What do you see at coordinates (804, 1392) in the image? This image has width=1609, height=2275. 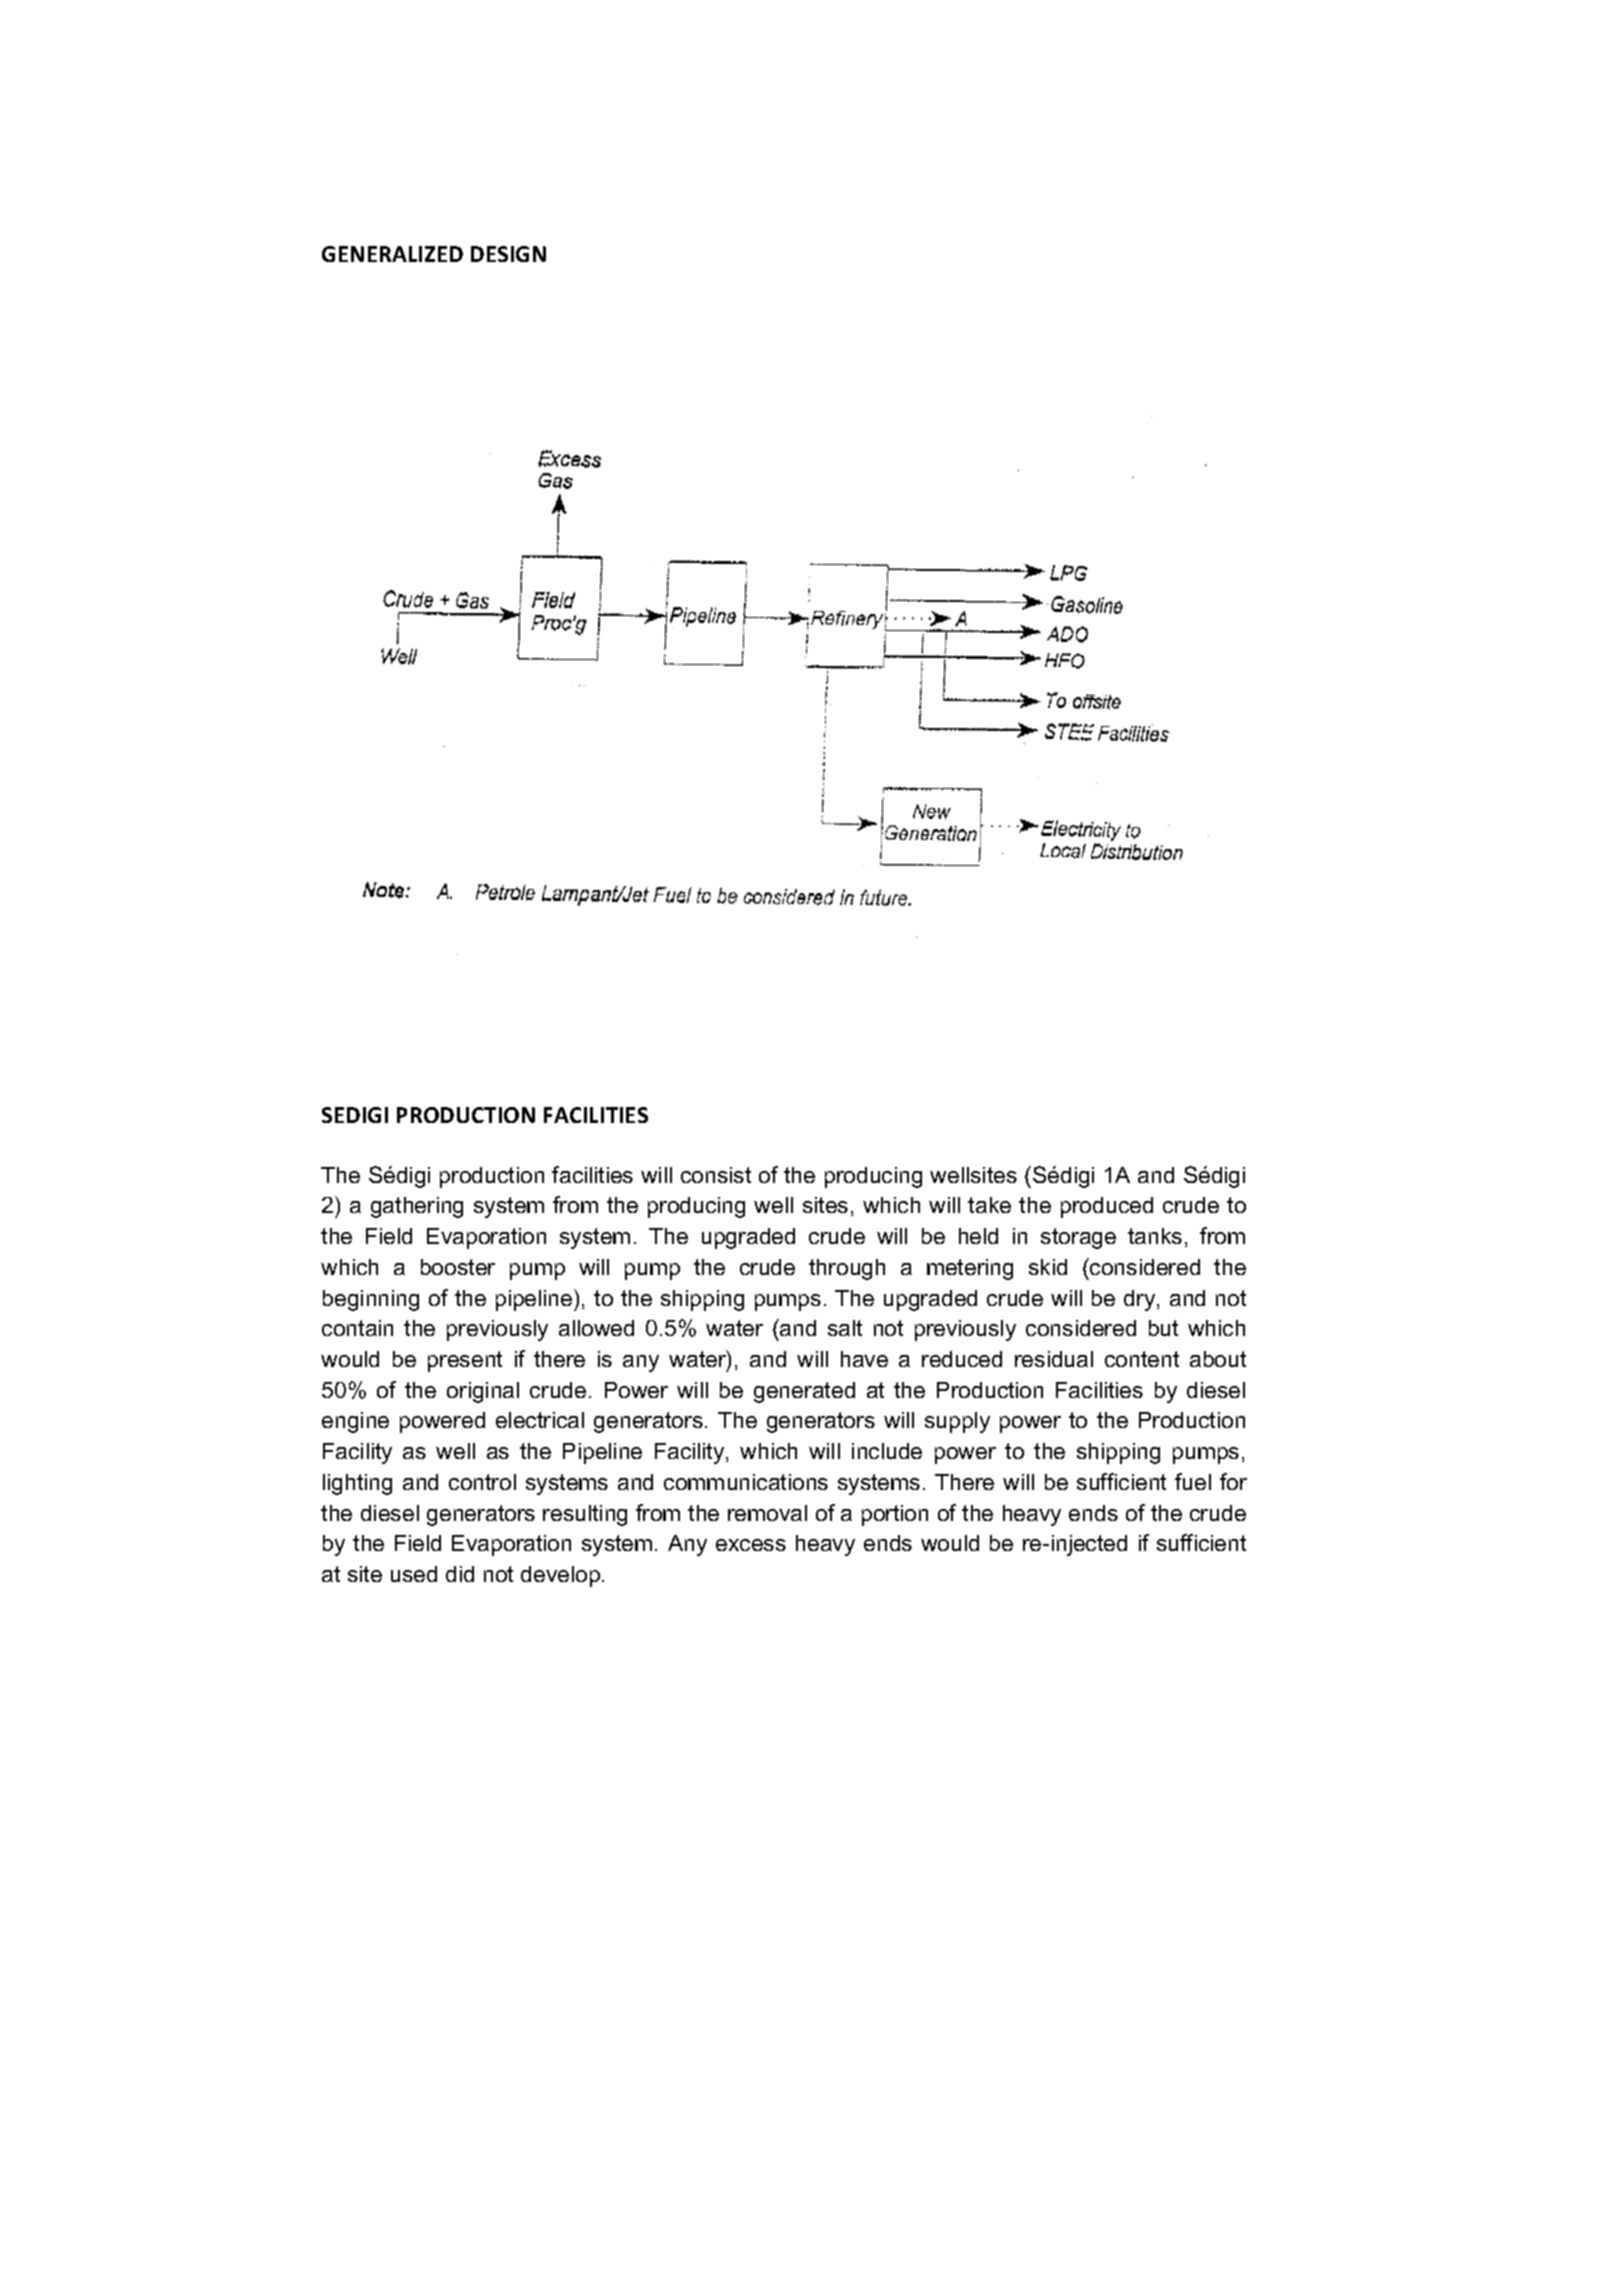 I see `generated` at bounding box center [804, 1392].
